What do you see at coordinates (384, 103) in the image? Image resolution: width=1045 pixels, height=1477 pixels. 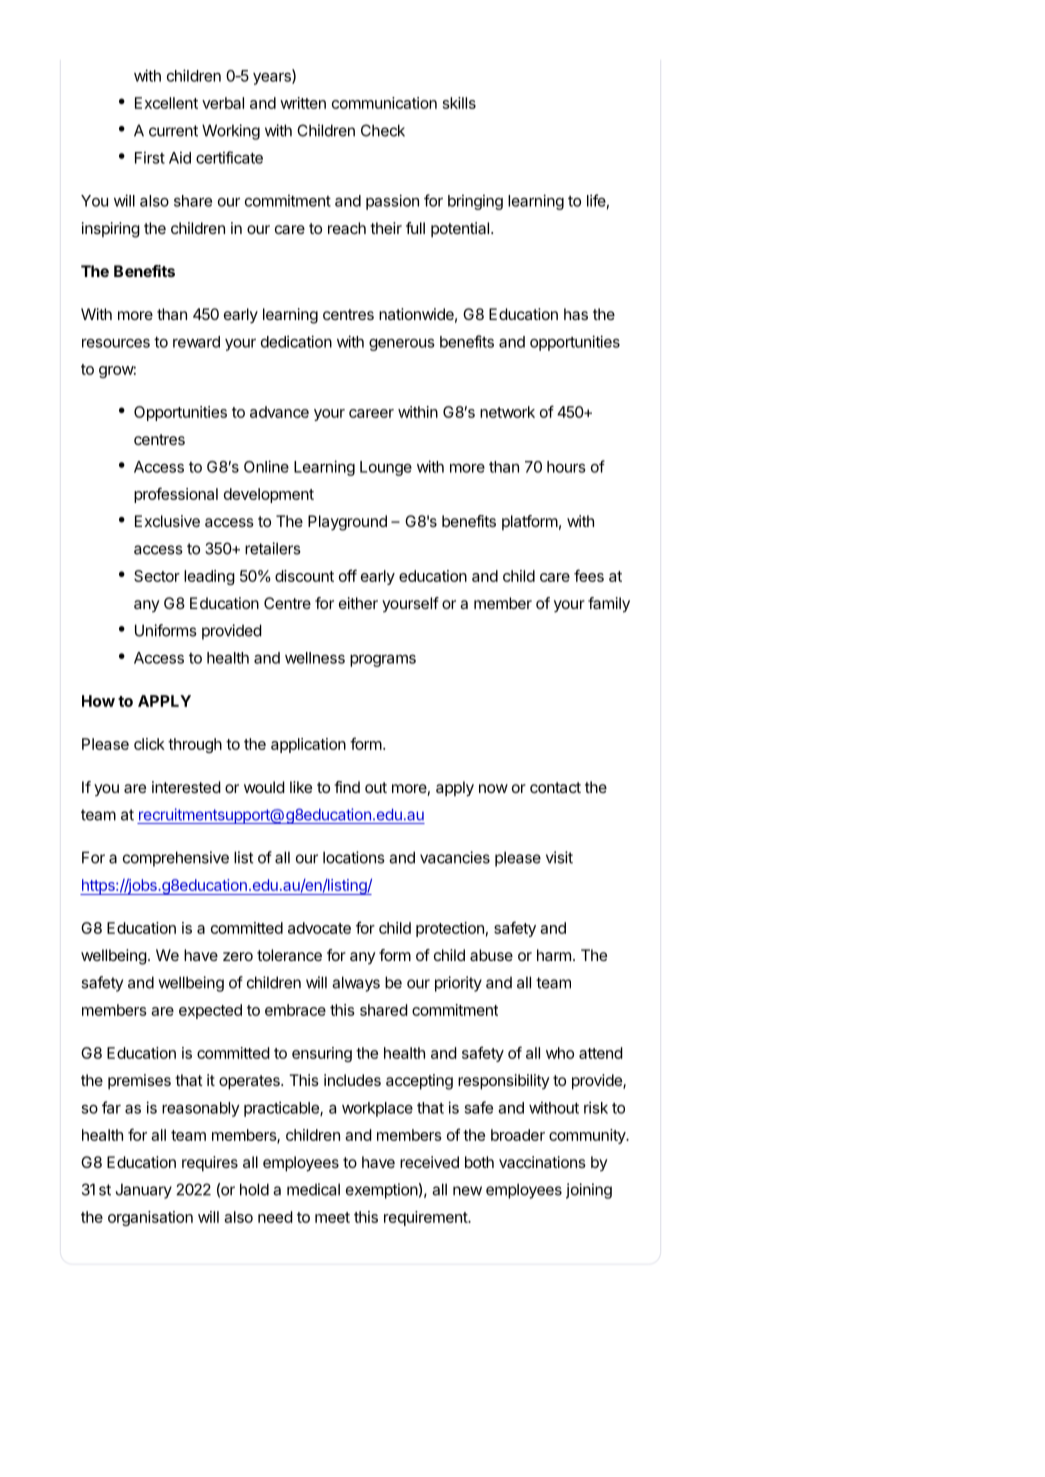 I see `communication` at bounding box center [384, 103].
